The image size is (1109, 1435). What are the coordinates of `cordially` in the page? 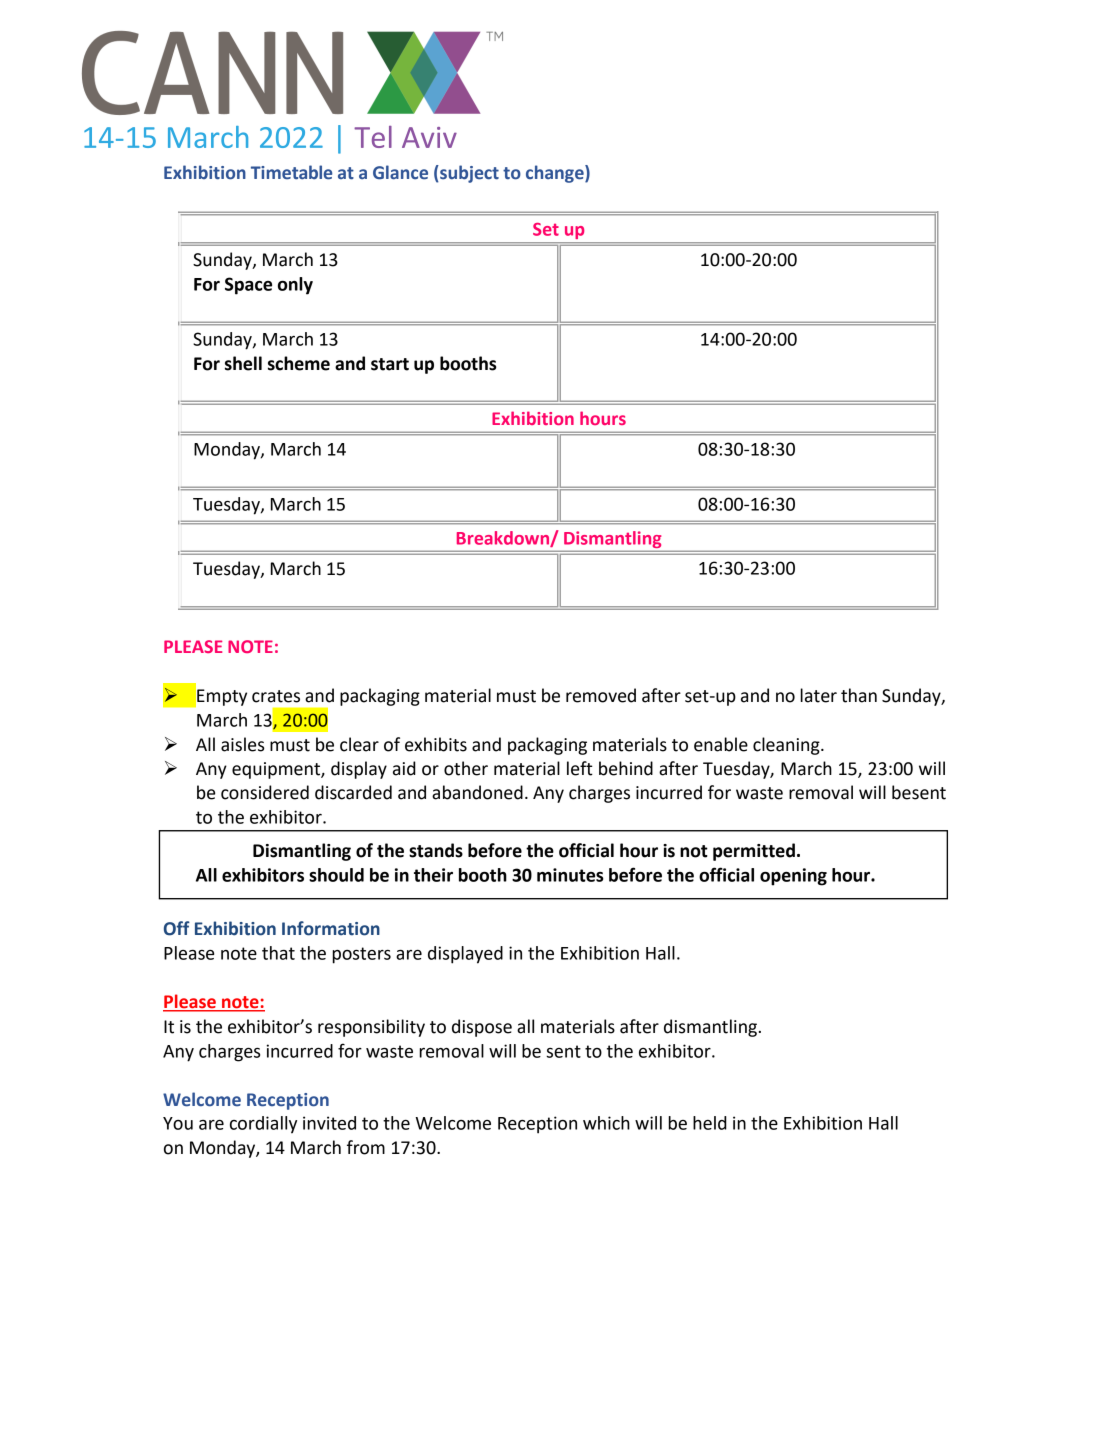 It's located at (263, 1125).
